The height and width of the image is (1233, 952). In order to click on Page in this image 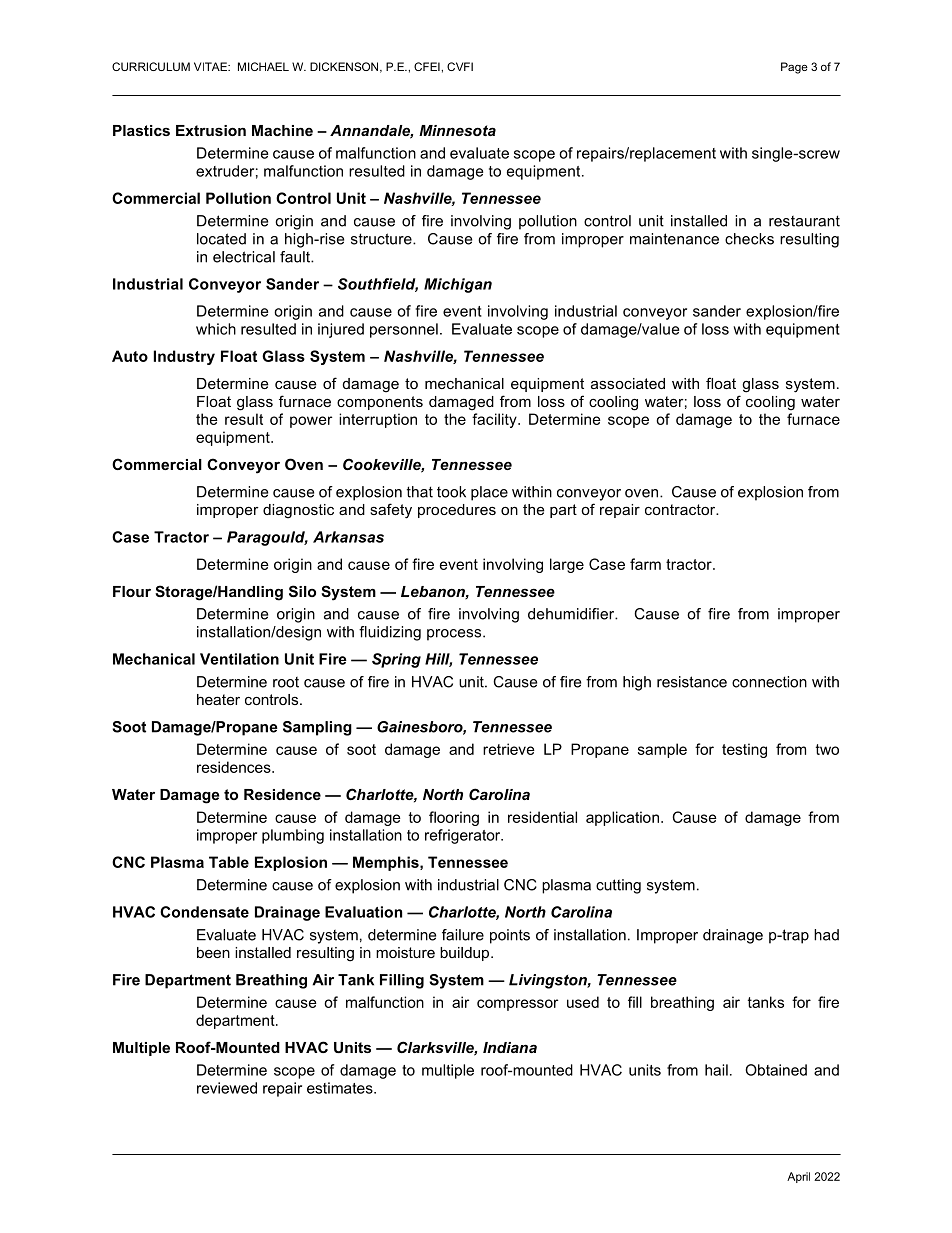, I will do `click(794, 68)`.
